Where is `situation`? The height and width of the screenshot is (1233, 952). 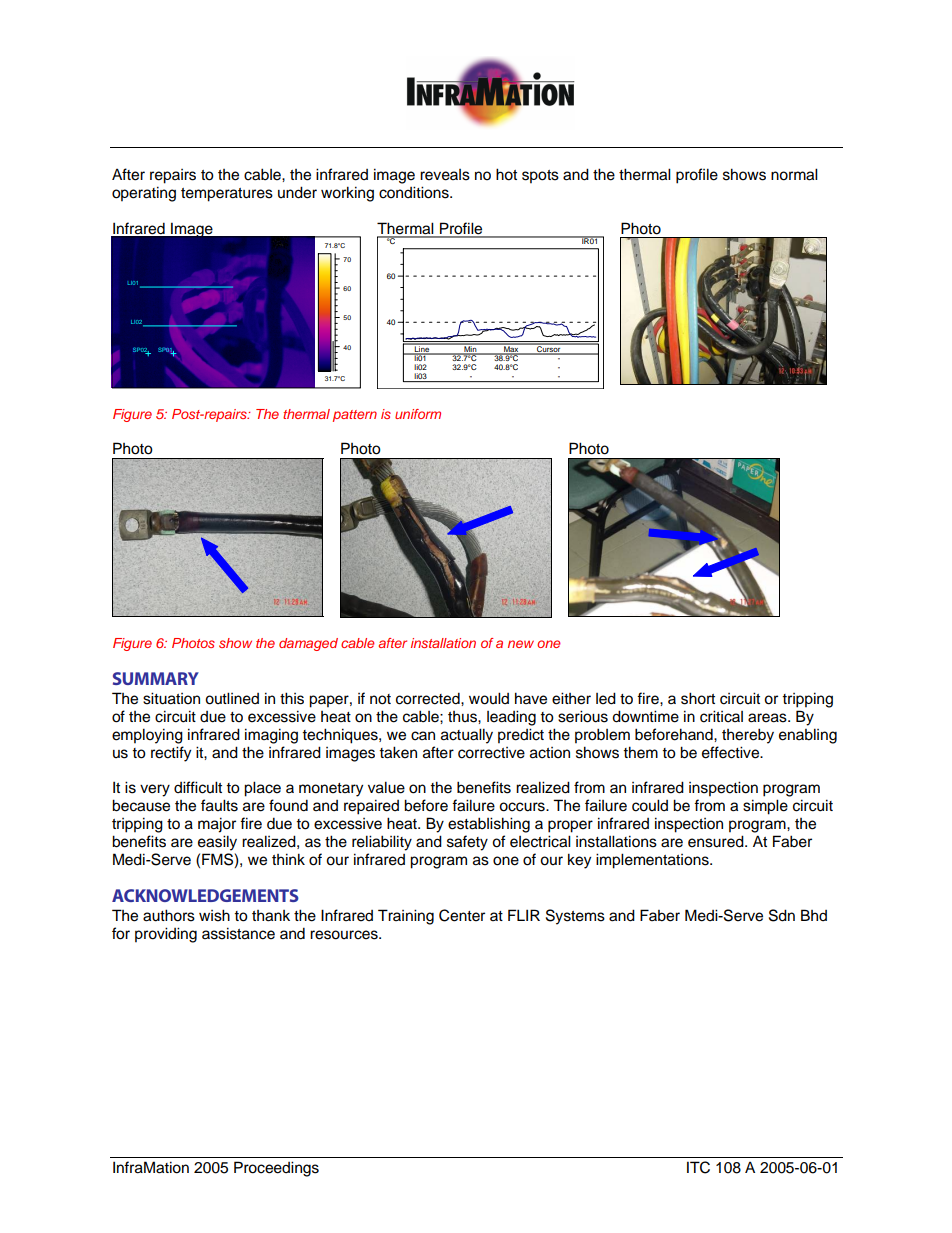 situation is located at coordinates (171, 698).
